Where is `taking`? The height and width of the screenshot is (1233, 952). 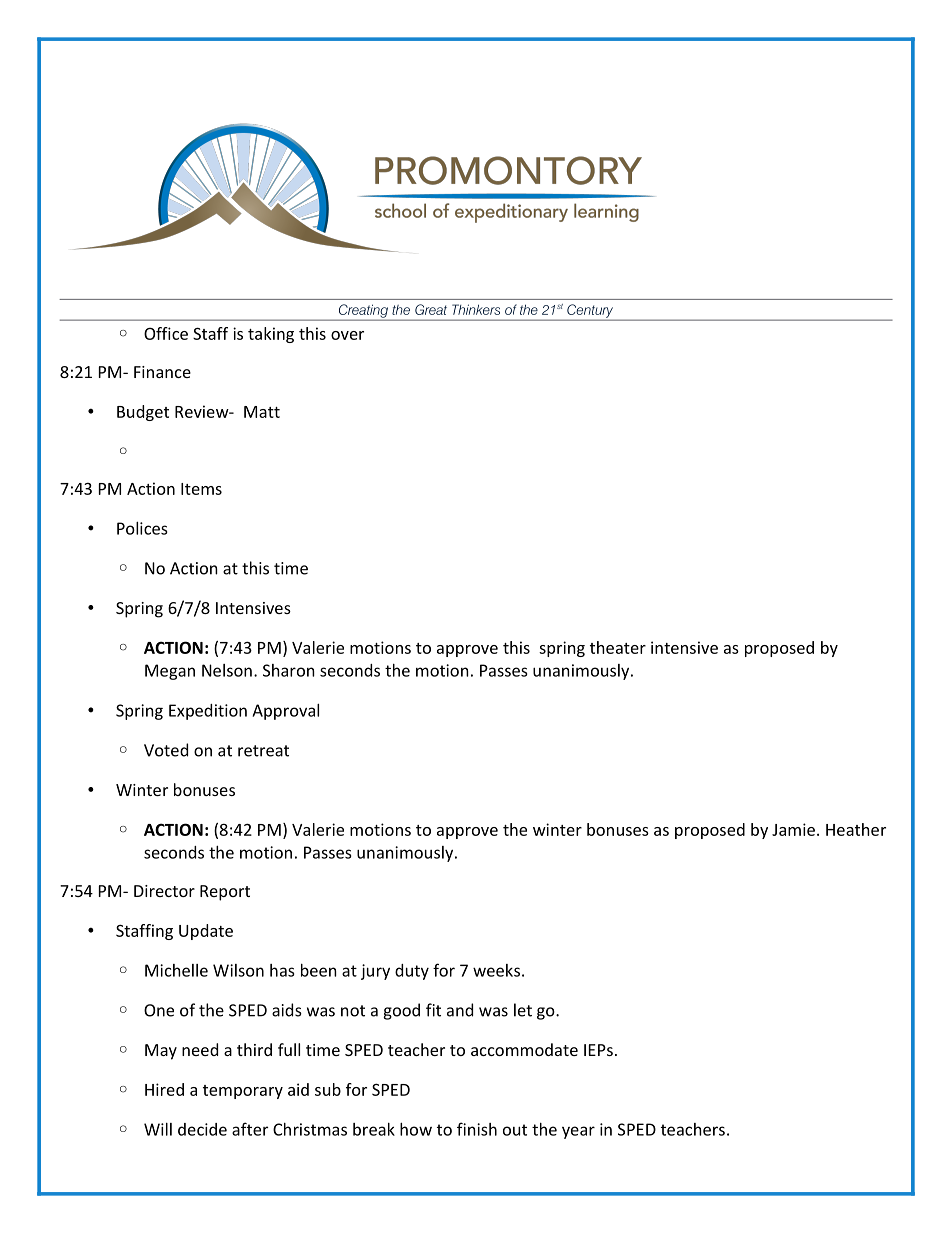 taking is located at coordinates (271, 335).
